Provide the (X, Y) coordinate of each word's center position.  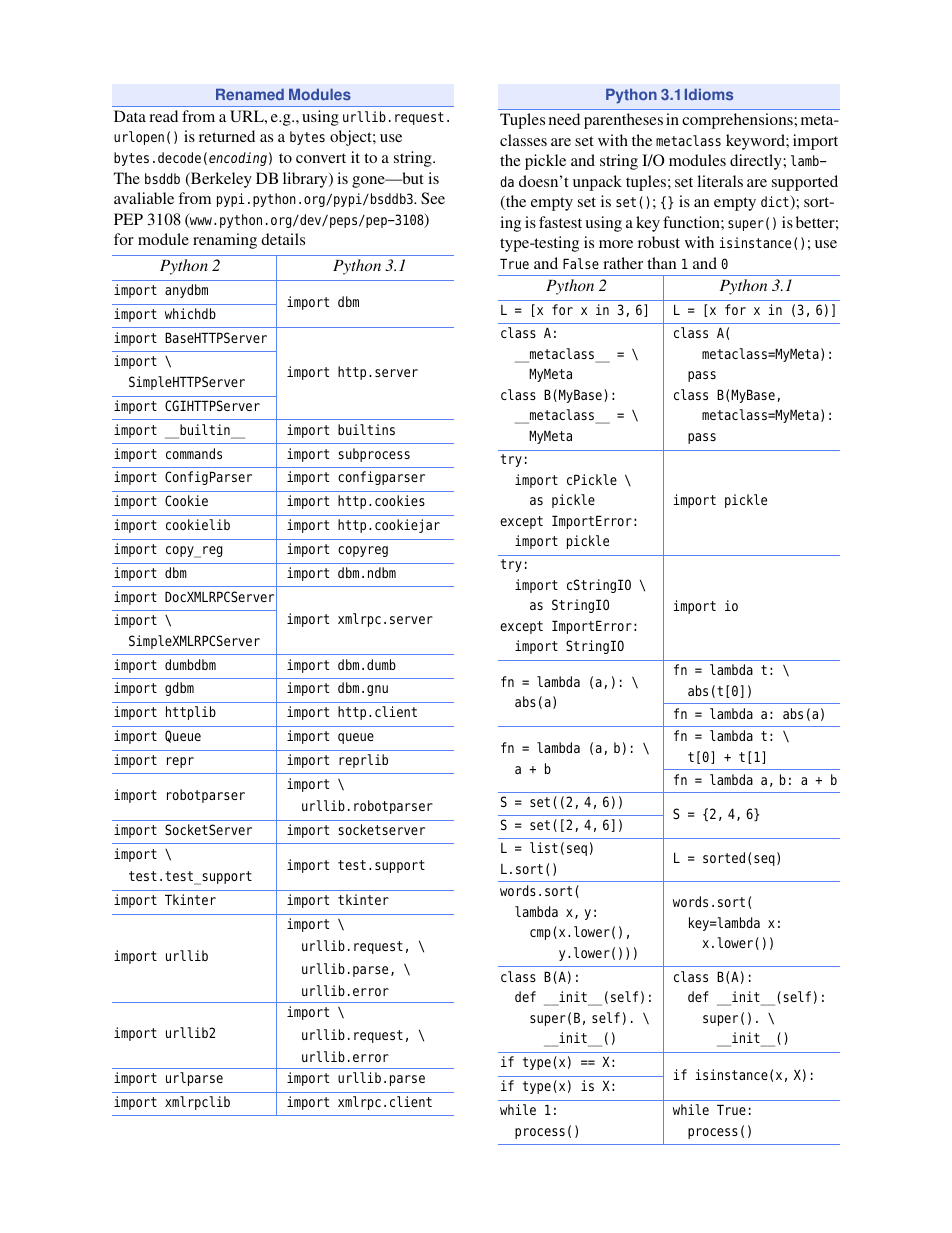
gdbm (179, 689)
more (616, 244)
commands (194, 453)
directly (757, 162)
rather (623, 263)
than (661, 263)
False (581, 263)
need (564, 119)
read (163, 116)
